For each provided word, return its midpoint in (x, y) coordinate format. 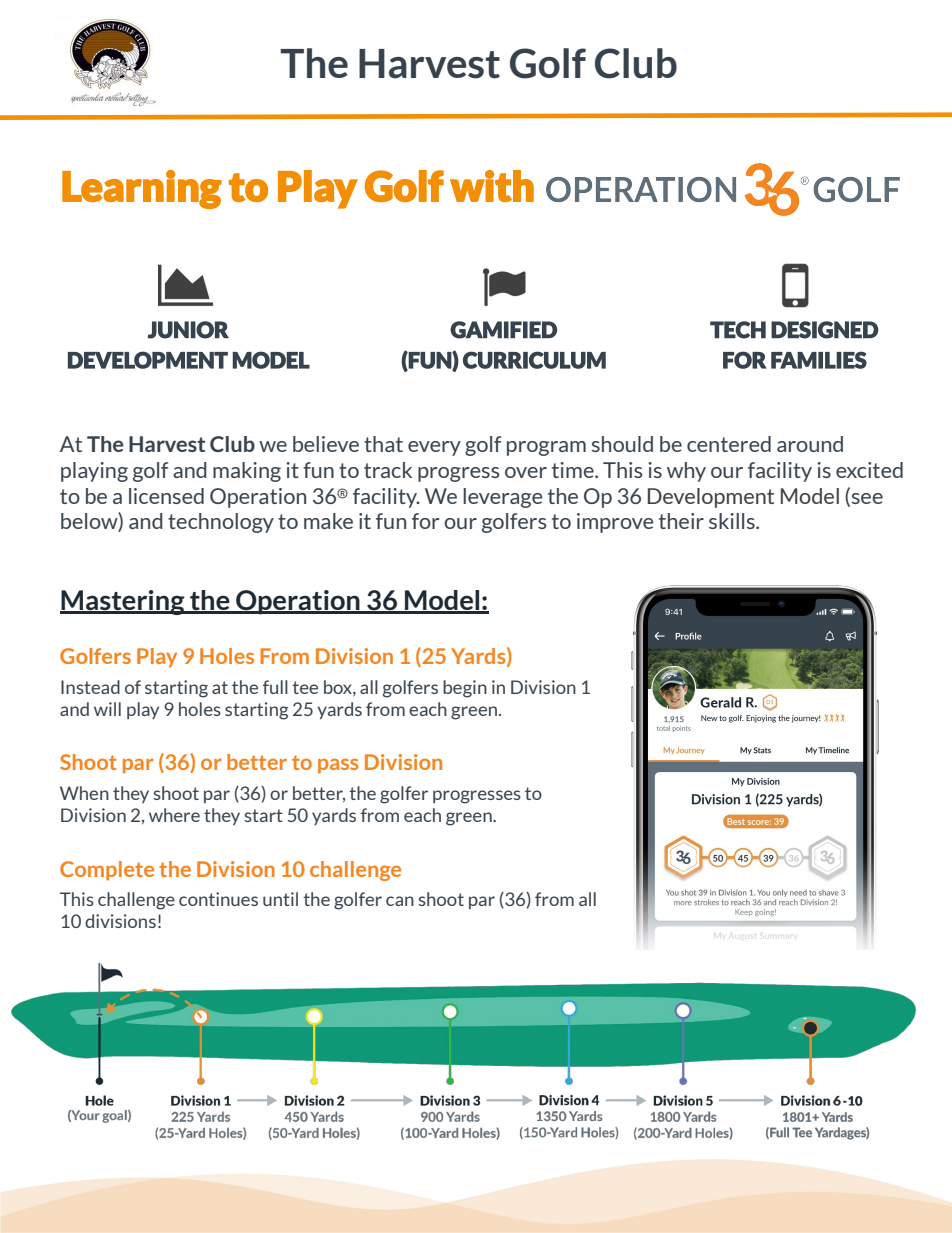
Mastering (123, 602)
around (810, 444)
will (107, 709)
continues (218, 899)
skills (733, 521)
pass (338, 766)
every (434, 448)
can (400, 901)
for (425, 521)
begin (465, 689)
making (247, 472)
